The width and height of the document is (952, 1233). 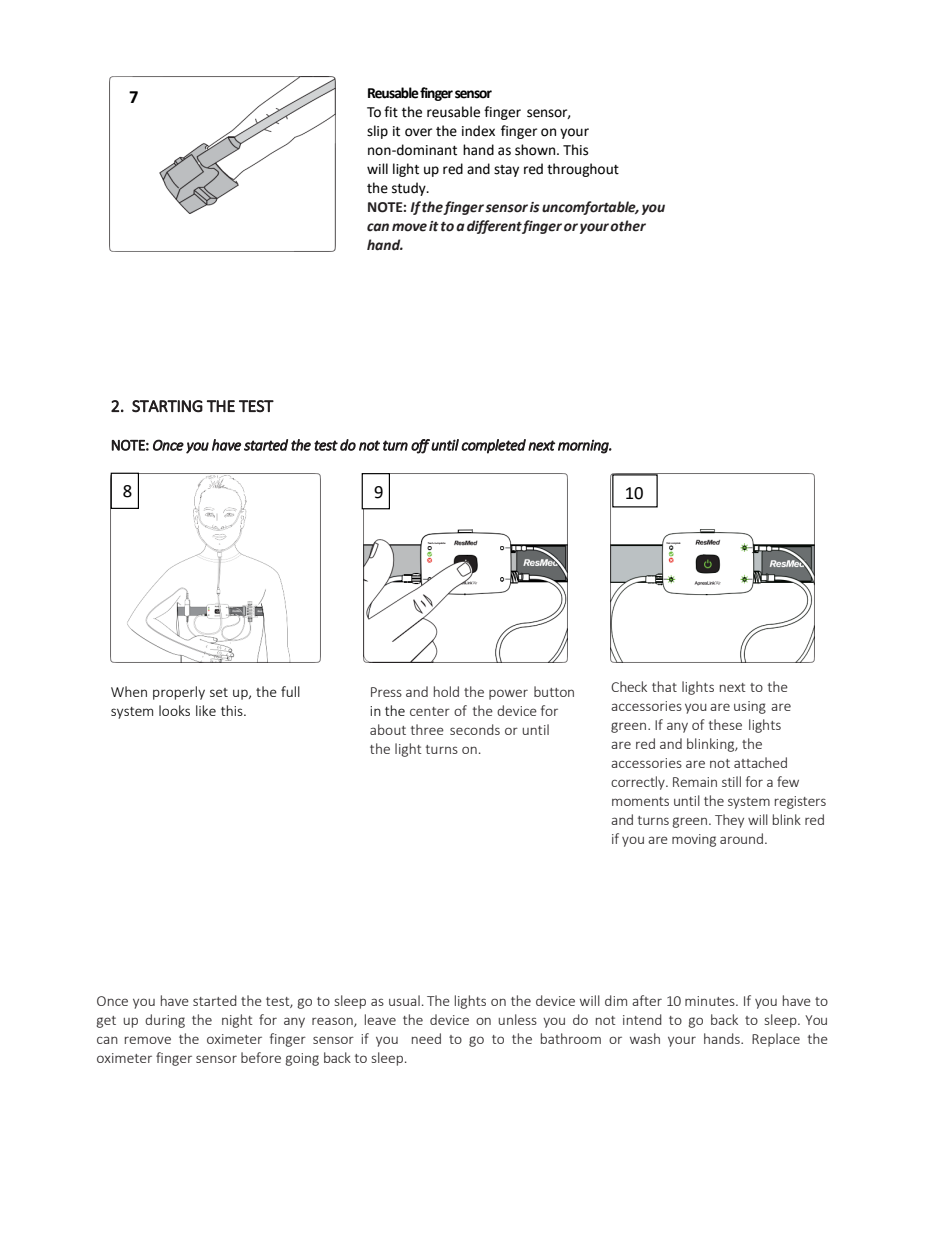 I want to click on slip, so click(x=377, y=132).
